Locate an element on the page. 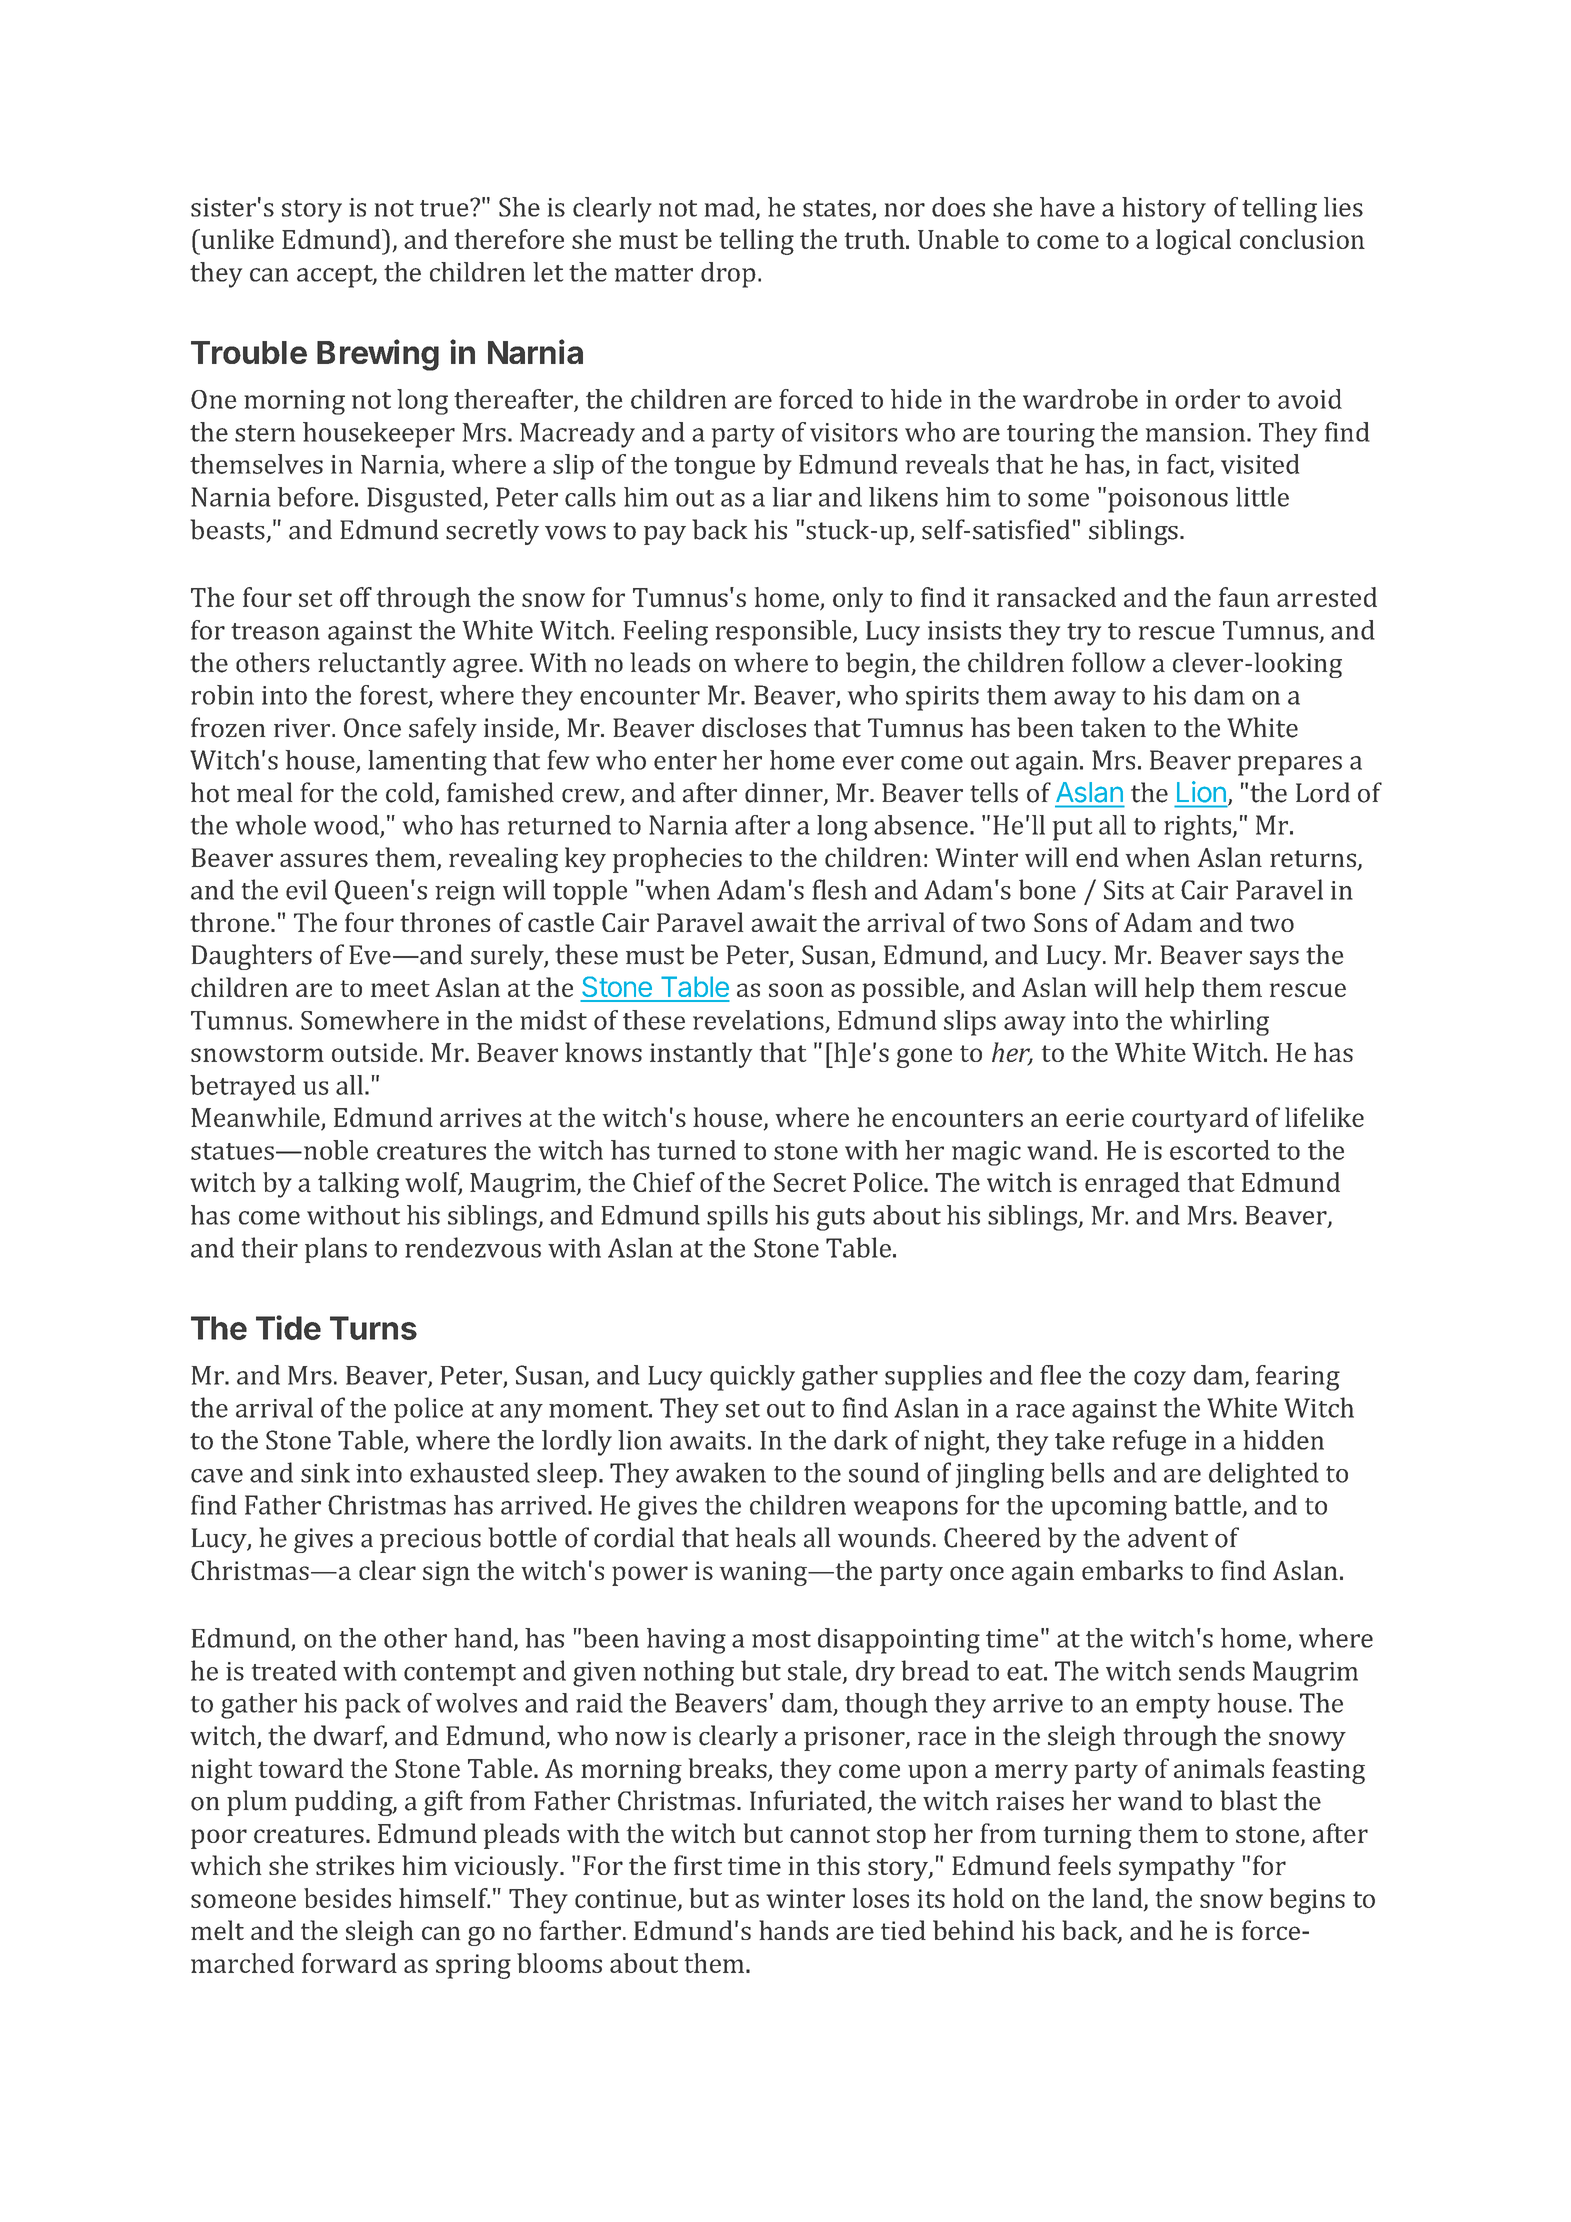 Image resolution: width=1571 pixels, height=2222 pixels. unlike is located at coordinates (236, 239).
